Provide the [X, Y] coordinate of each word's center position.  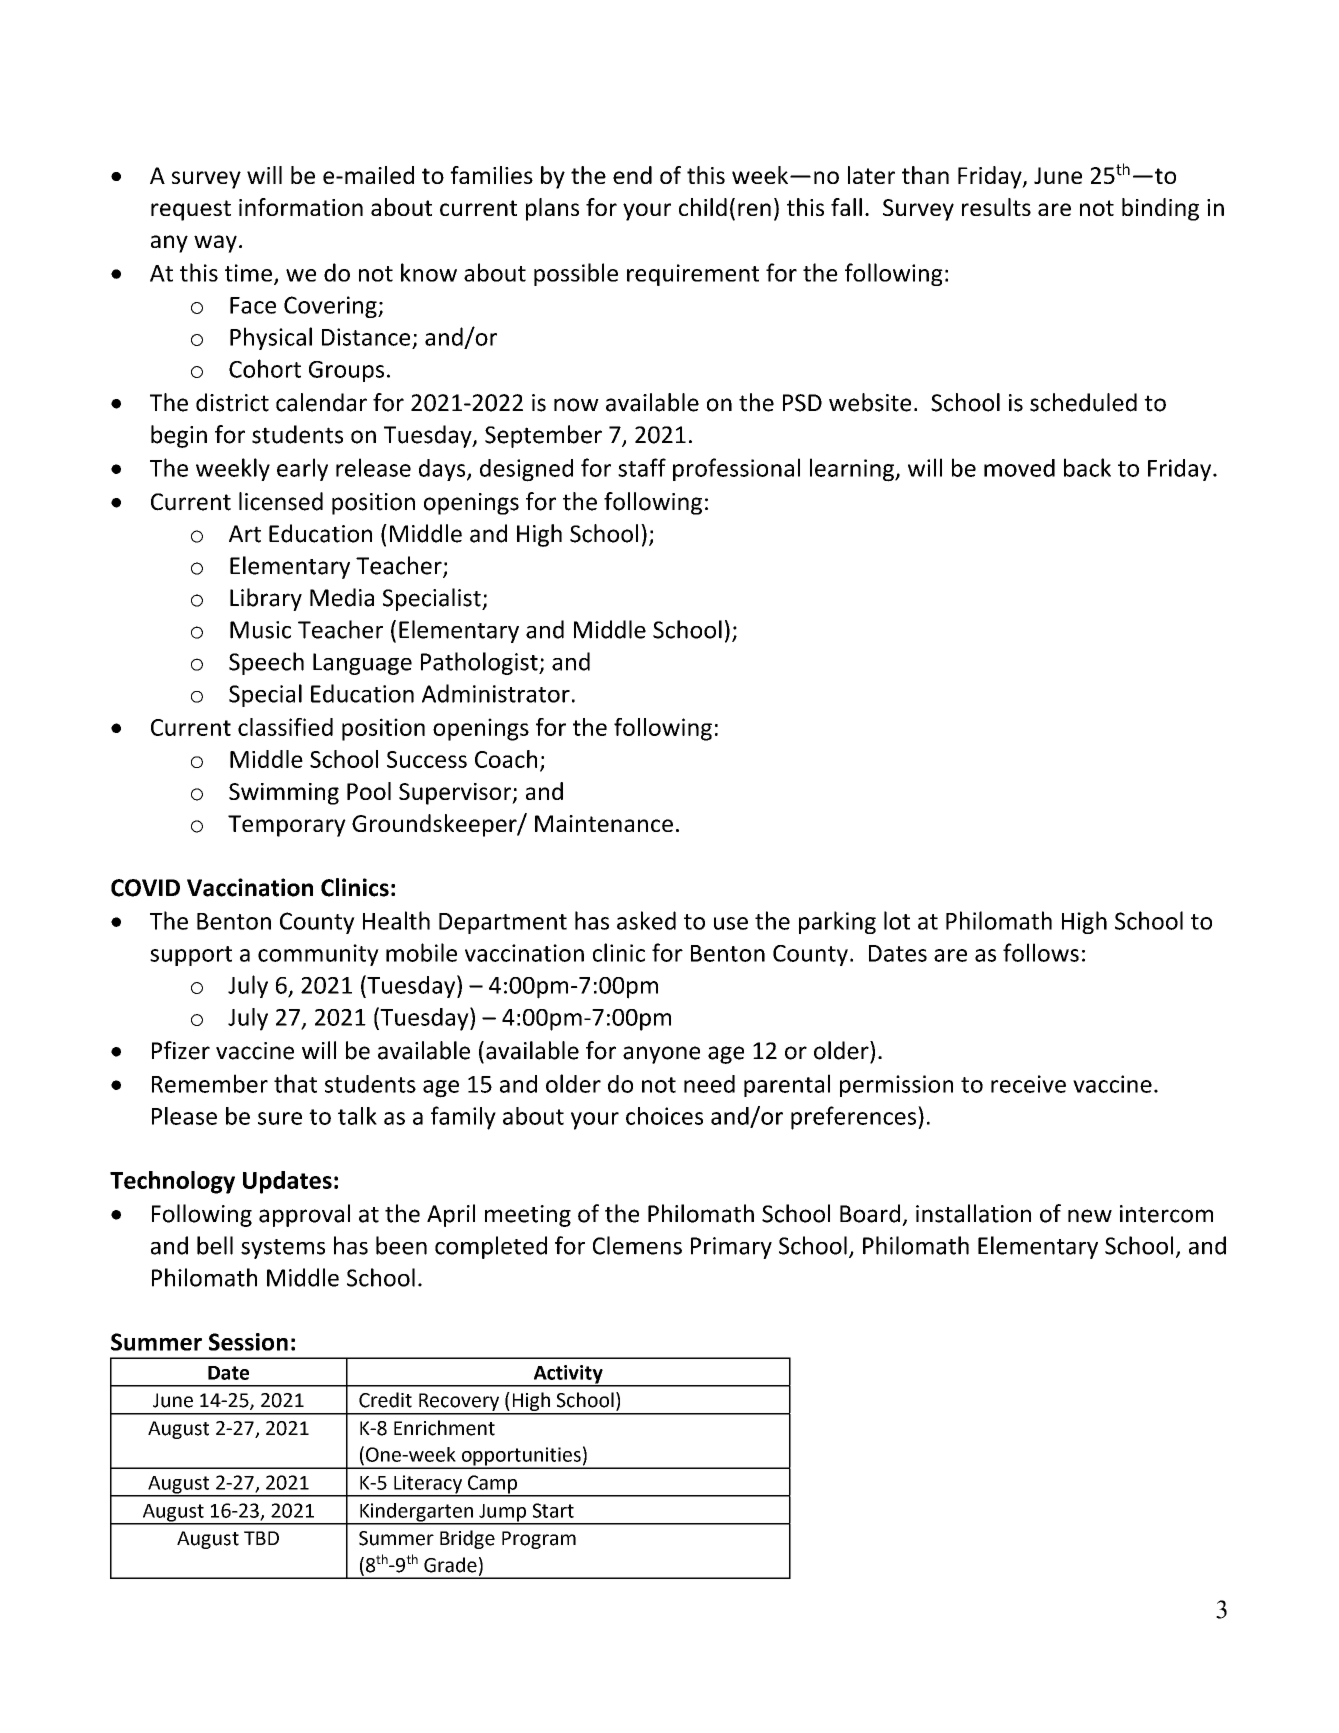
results [996, 207]
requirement [693, 275]
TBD [261, 1538]
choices [664, 1116]
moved [1019, 468]
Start [553, 1510]
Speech [266, 663]
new [1090, 1216]
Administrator [496, 693]
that [295, 1083]
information [301, 207]
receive [1028, 1084]
